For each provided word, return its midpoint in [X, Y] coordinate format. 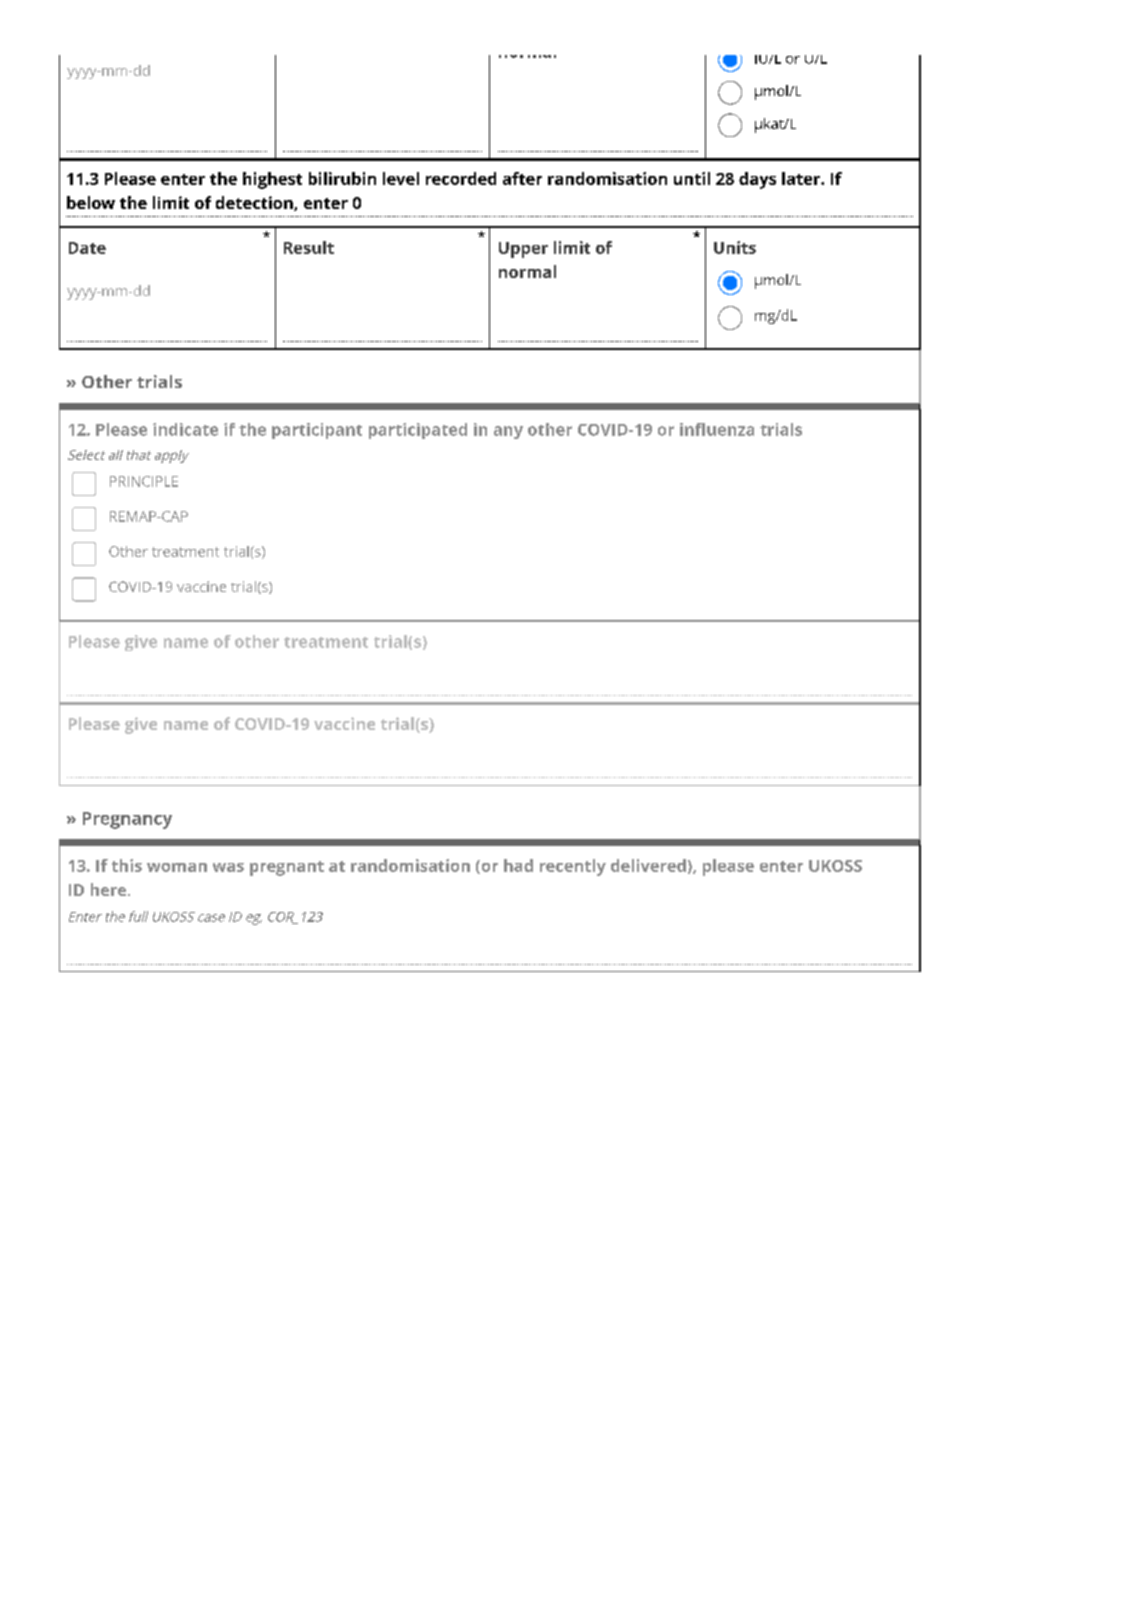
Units [735, 247]
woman [177, 867]
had [518, 865]
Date [87, 248]
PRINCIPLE [144, 481]
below [91, 202]
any [508, 432]
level [401, 178]
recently [573, 867]
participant [317, 431]
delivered [648, 865]
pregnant [287, 868]
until [692, 178]
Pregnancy [127, 820]
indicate [185, 429]
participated [418, 431]
